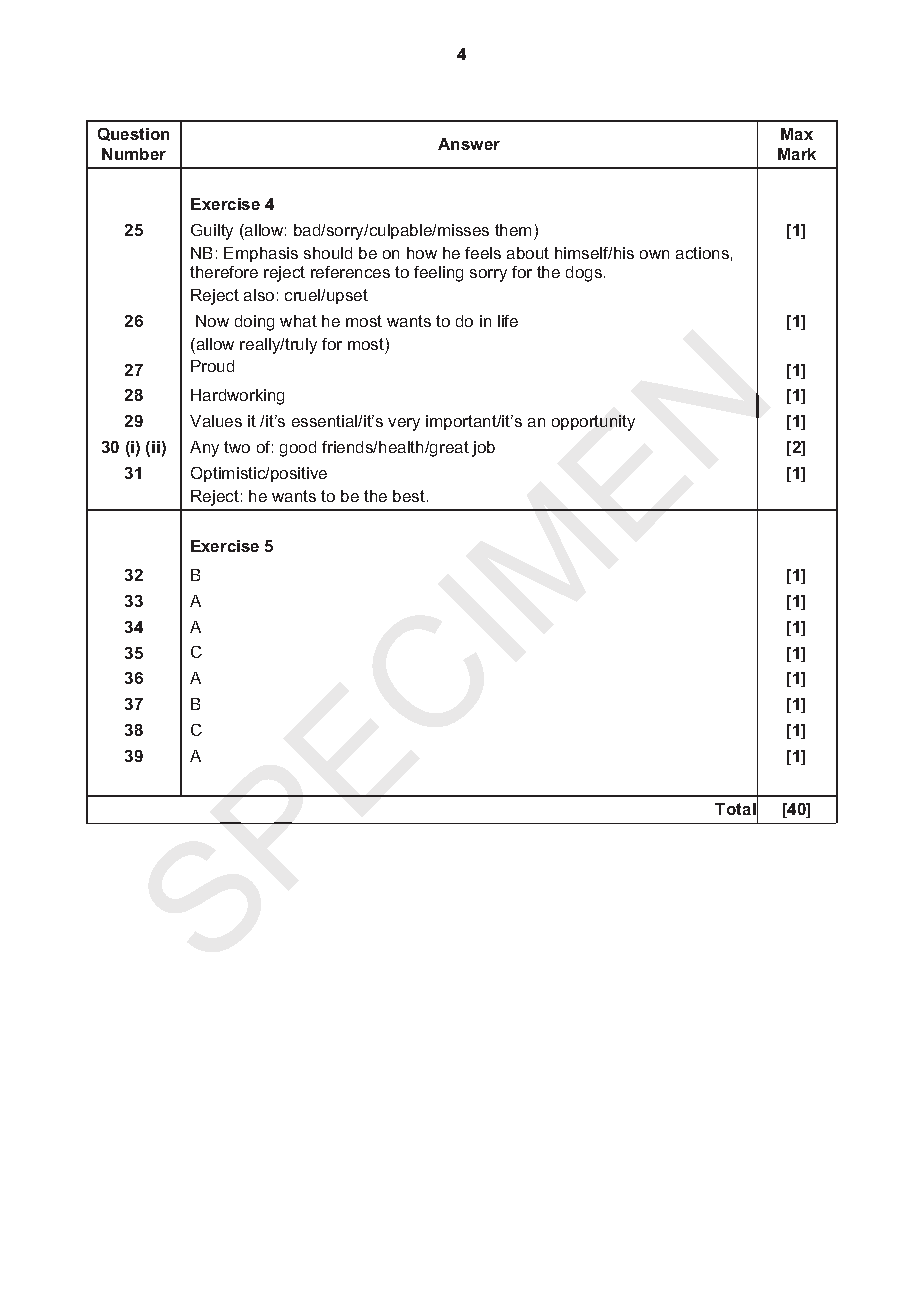 This screenshot has height=1308, width=924. I want to click on Mark, so click(797, 154).
